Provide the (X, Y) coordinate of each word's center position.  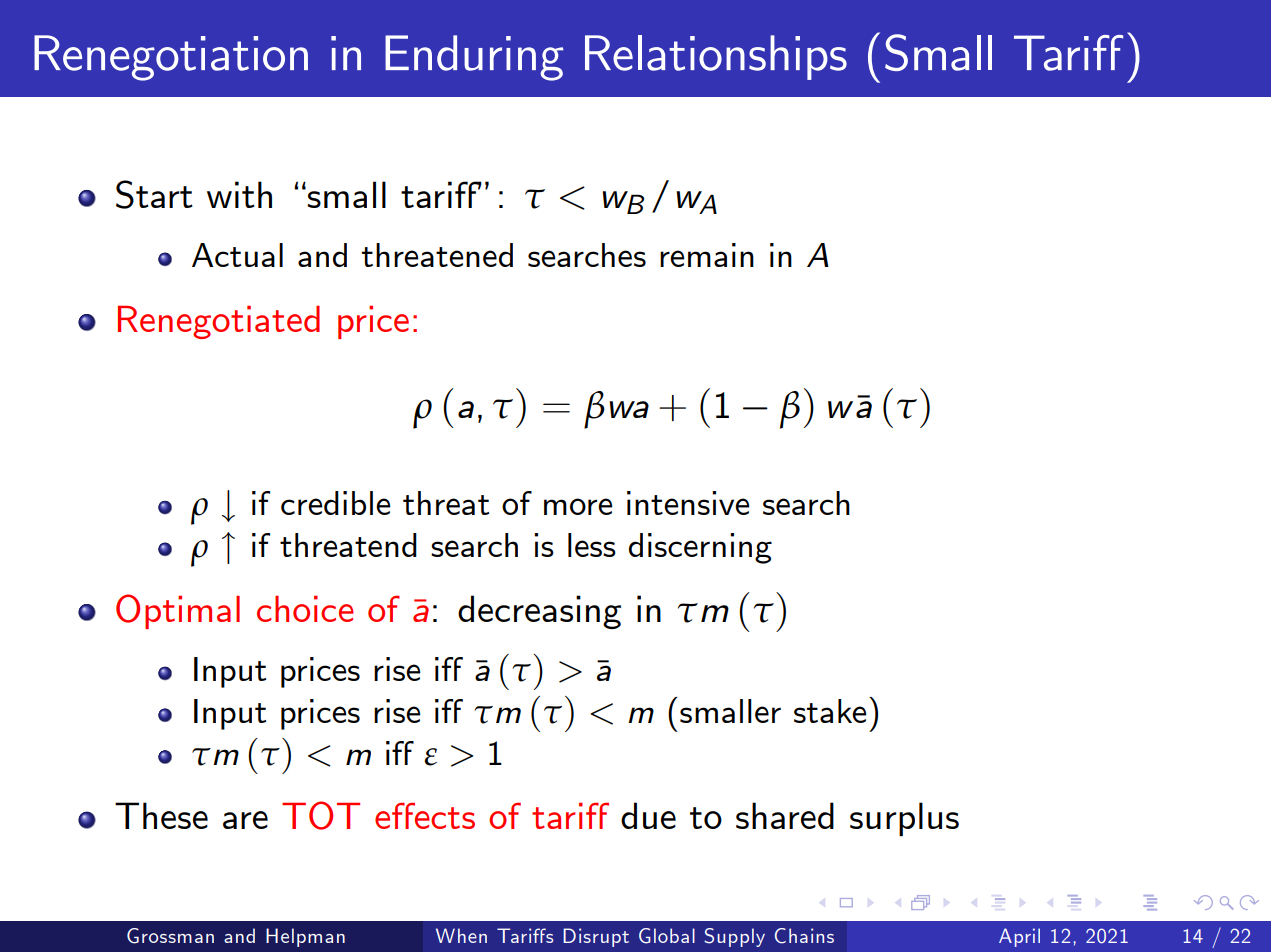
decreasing (539, 612)
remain (707, 255)
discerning (700, 548)
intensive (688, 503)
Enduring (474, 58)
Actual (237, 255)
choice (305, 609)
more (578, 506)
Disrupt (596, 937)
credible (336, 503)
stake (830, 711)
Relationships (716, 57)
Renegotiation (171, 58)
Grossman (170, 936)
